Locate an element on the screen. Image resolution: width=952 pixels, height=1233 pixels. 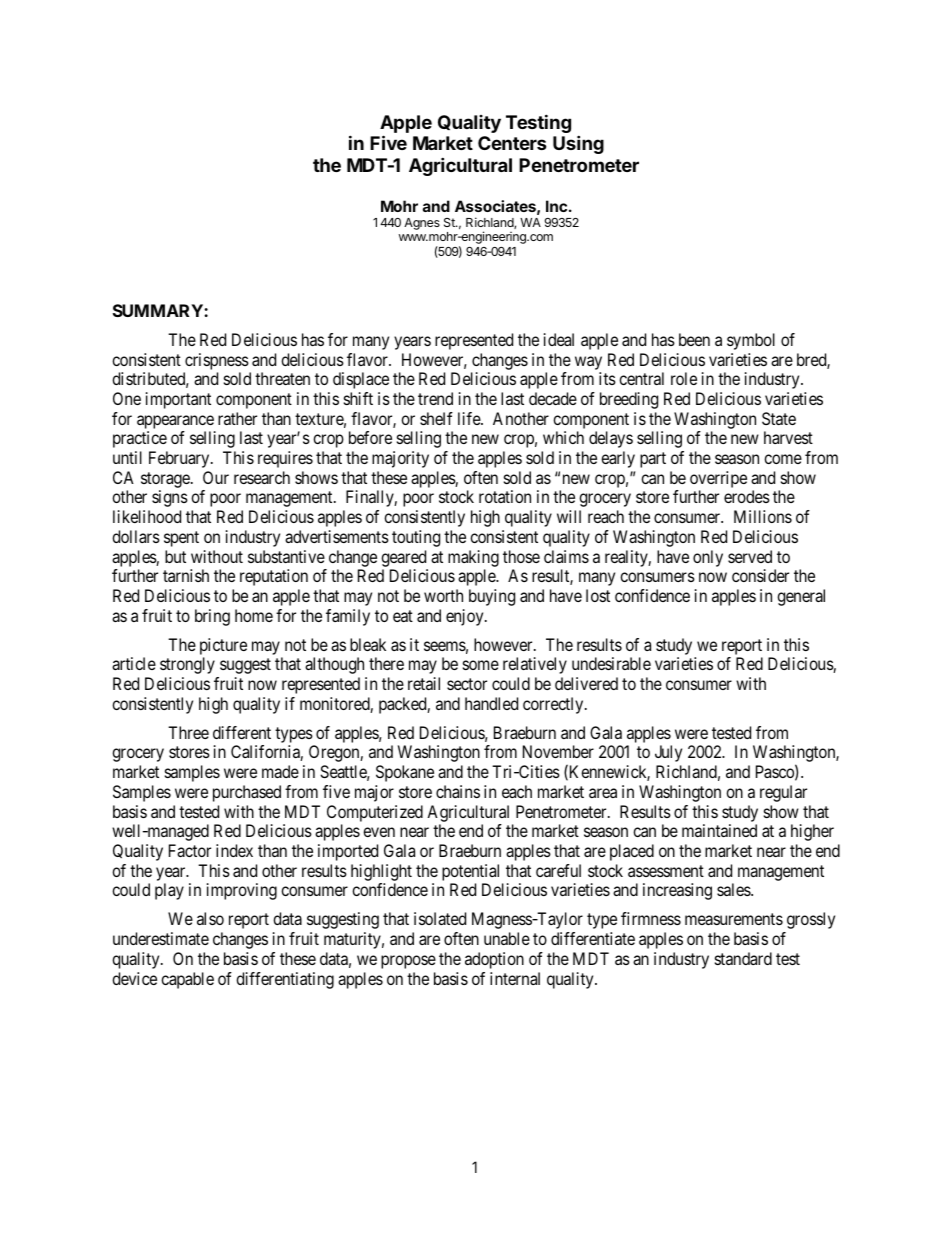
Centers is located at coordinates (512, 143).
